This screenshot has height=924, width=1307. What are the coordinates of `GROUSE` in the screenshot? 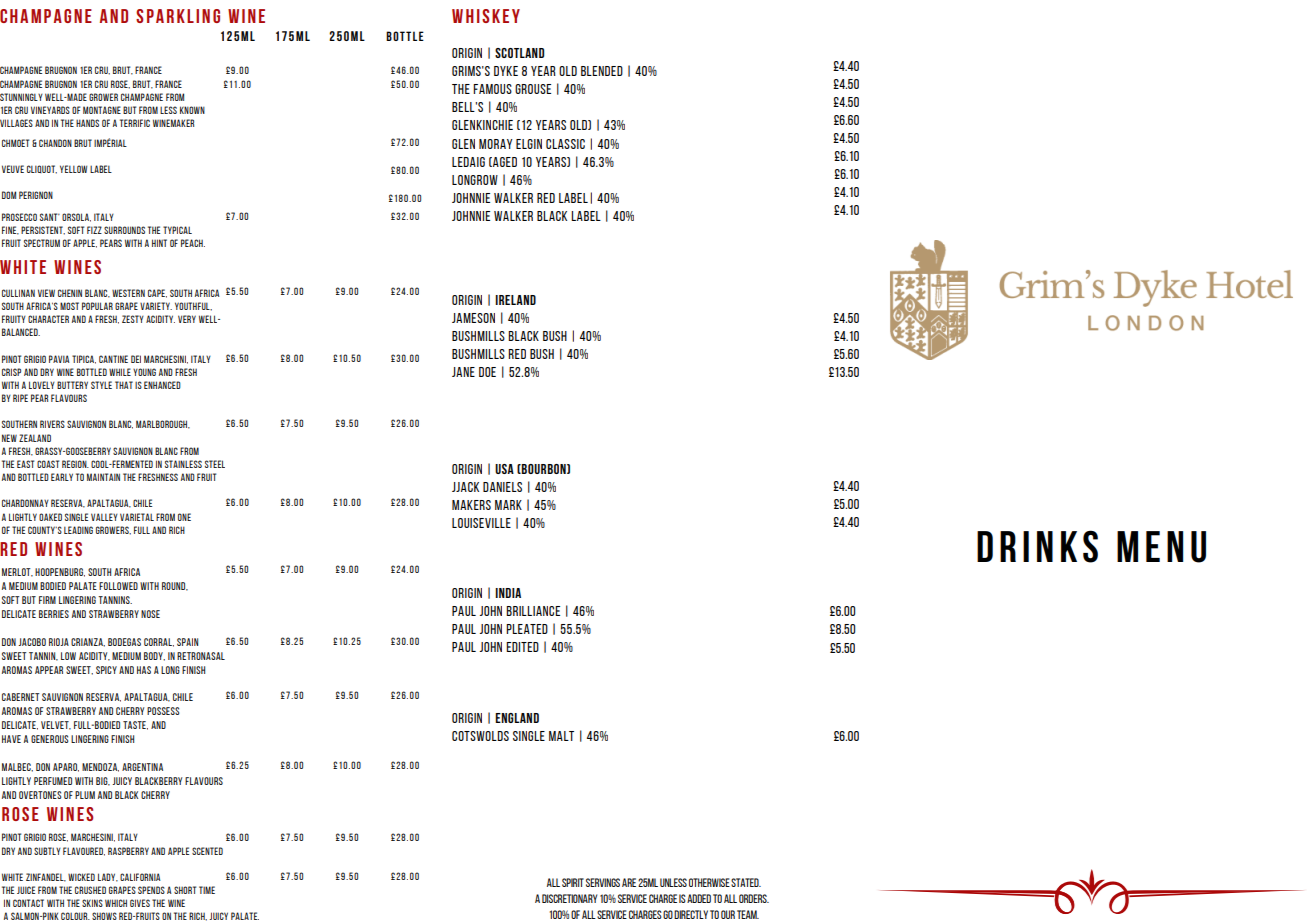 It's located at (533, 89).
